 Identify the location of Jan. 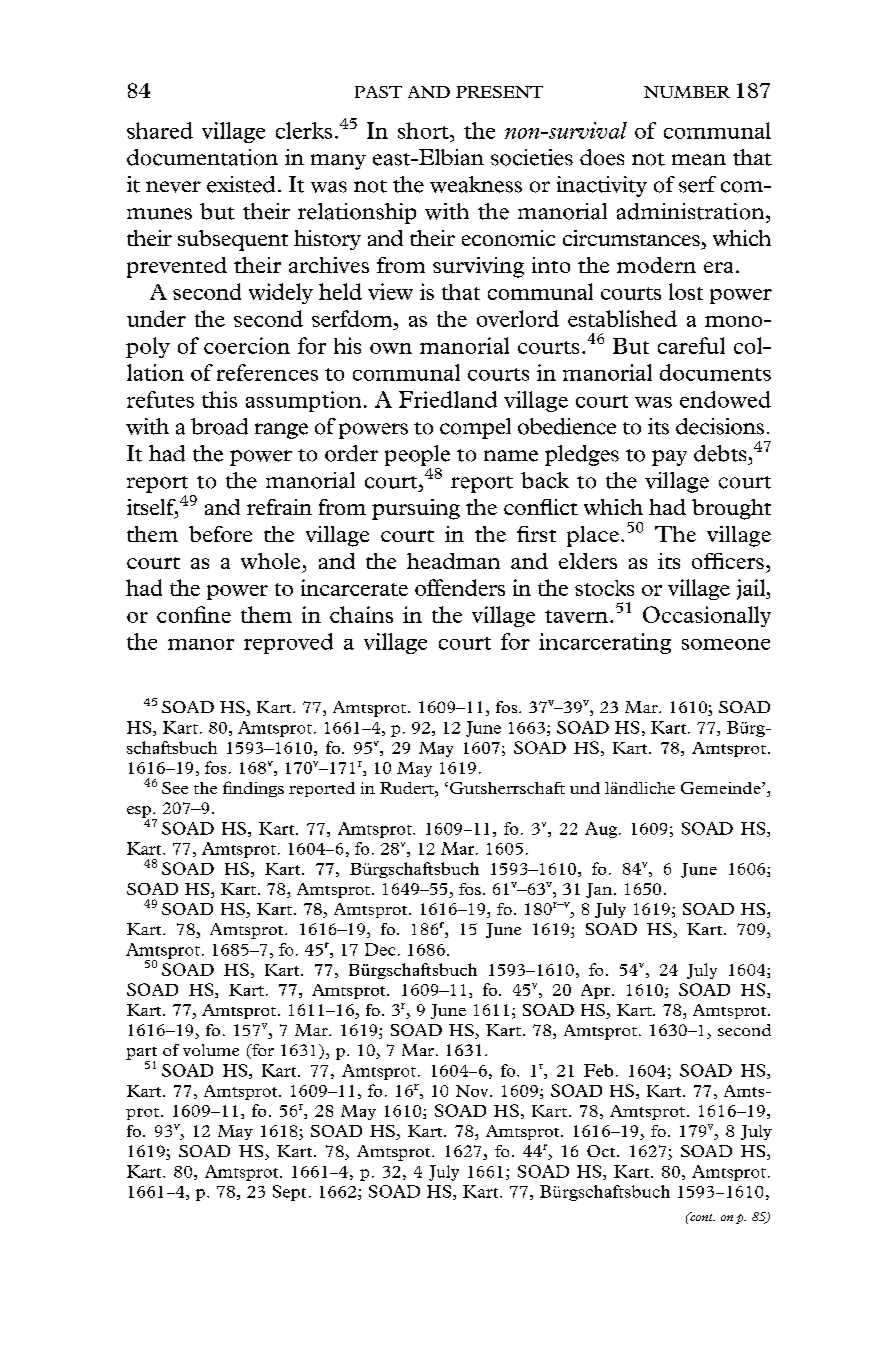
(599, 890).
